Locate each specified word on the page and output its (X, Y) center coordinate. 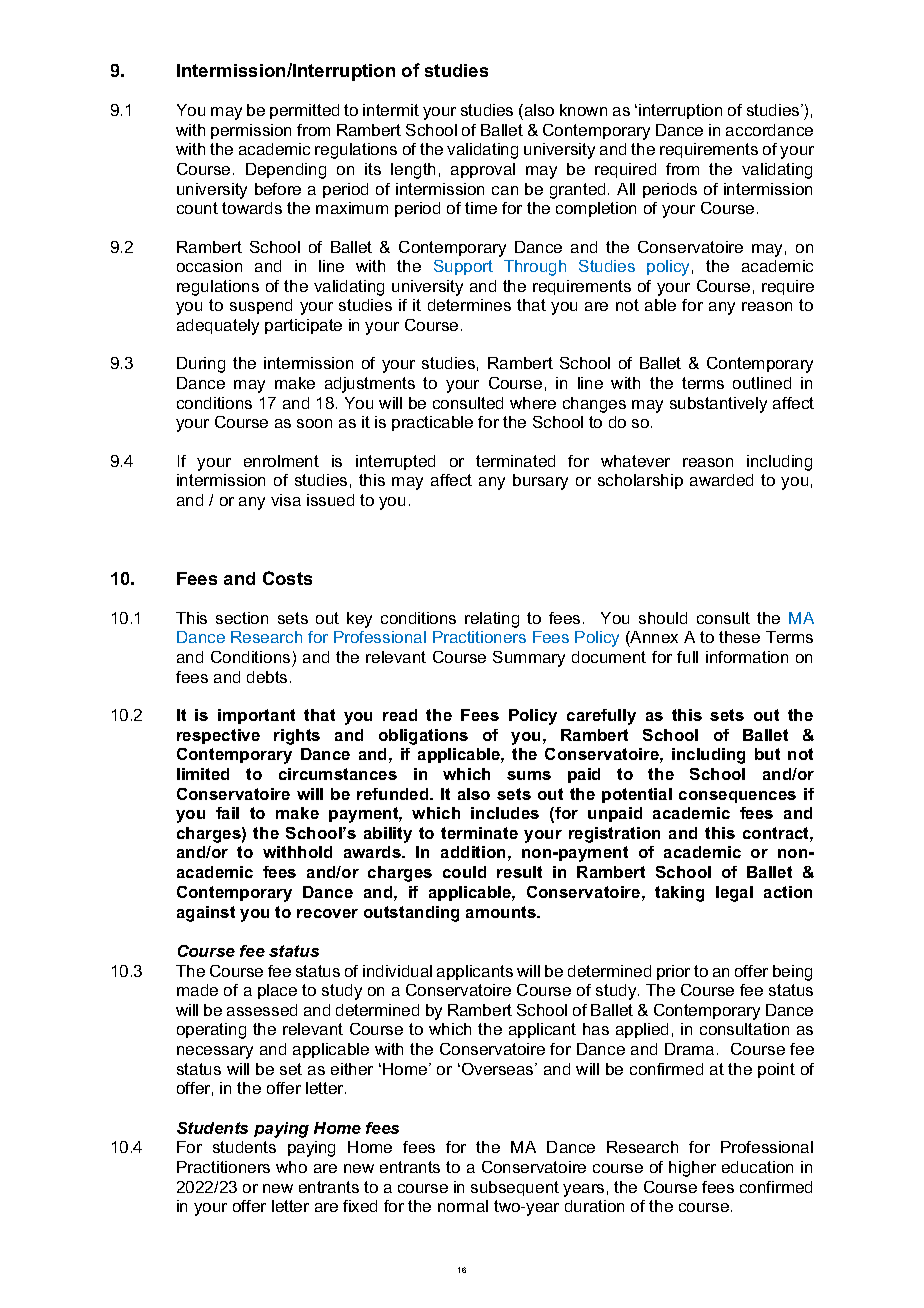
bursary (540, 482)
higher (692, 1169)
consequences (737, 797)
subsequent (515, 1188)
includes (505, 813)
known (583, 110)
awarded (721, 480)
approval (483, 170)
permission (251, 131)
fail (227, 813)
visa (286, 500)
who (291, 1167)
